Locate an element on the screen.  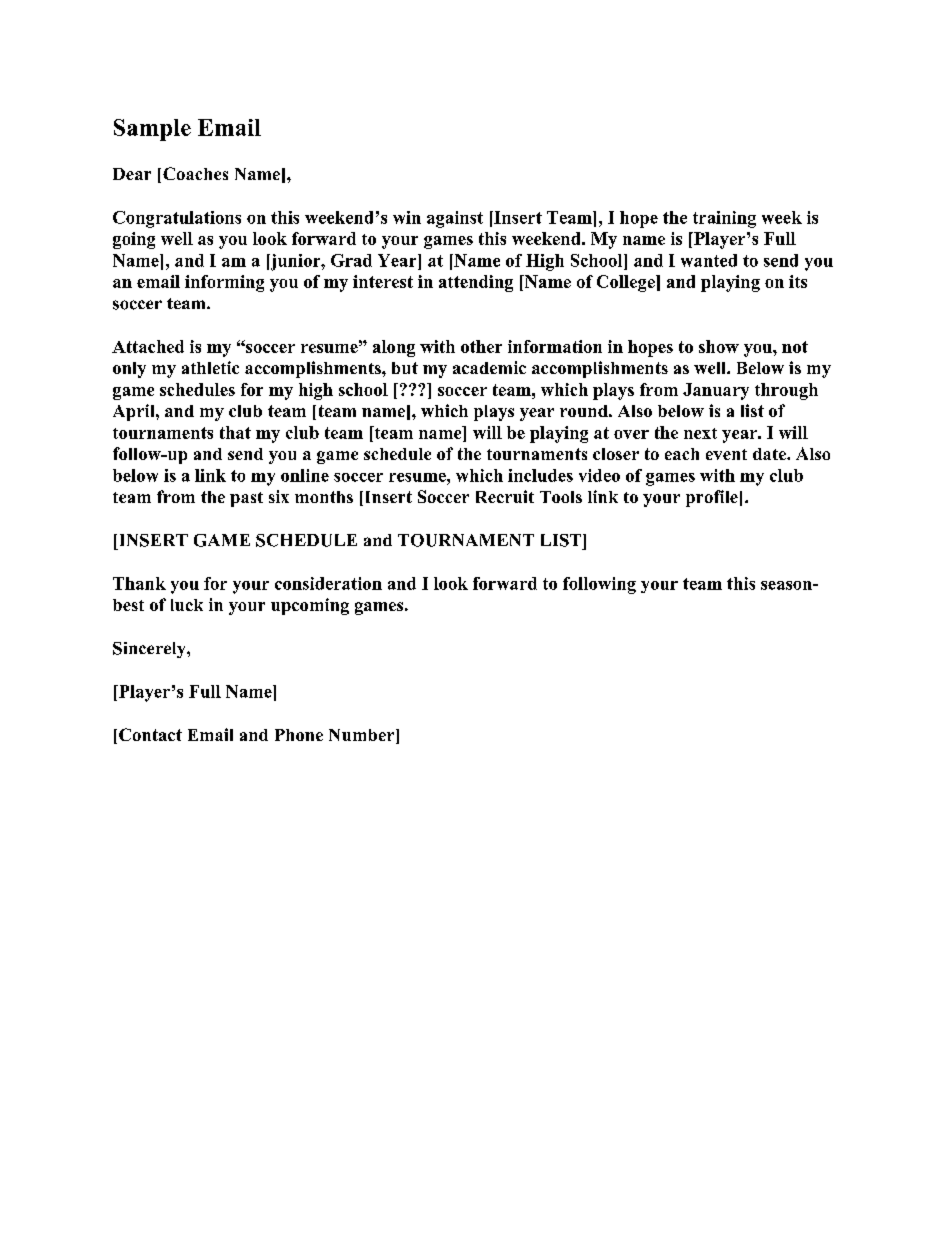
wanted is located at coordinates (709, 260).
